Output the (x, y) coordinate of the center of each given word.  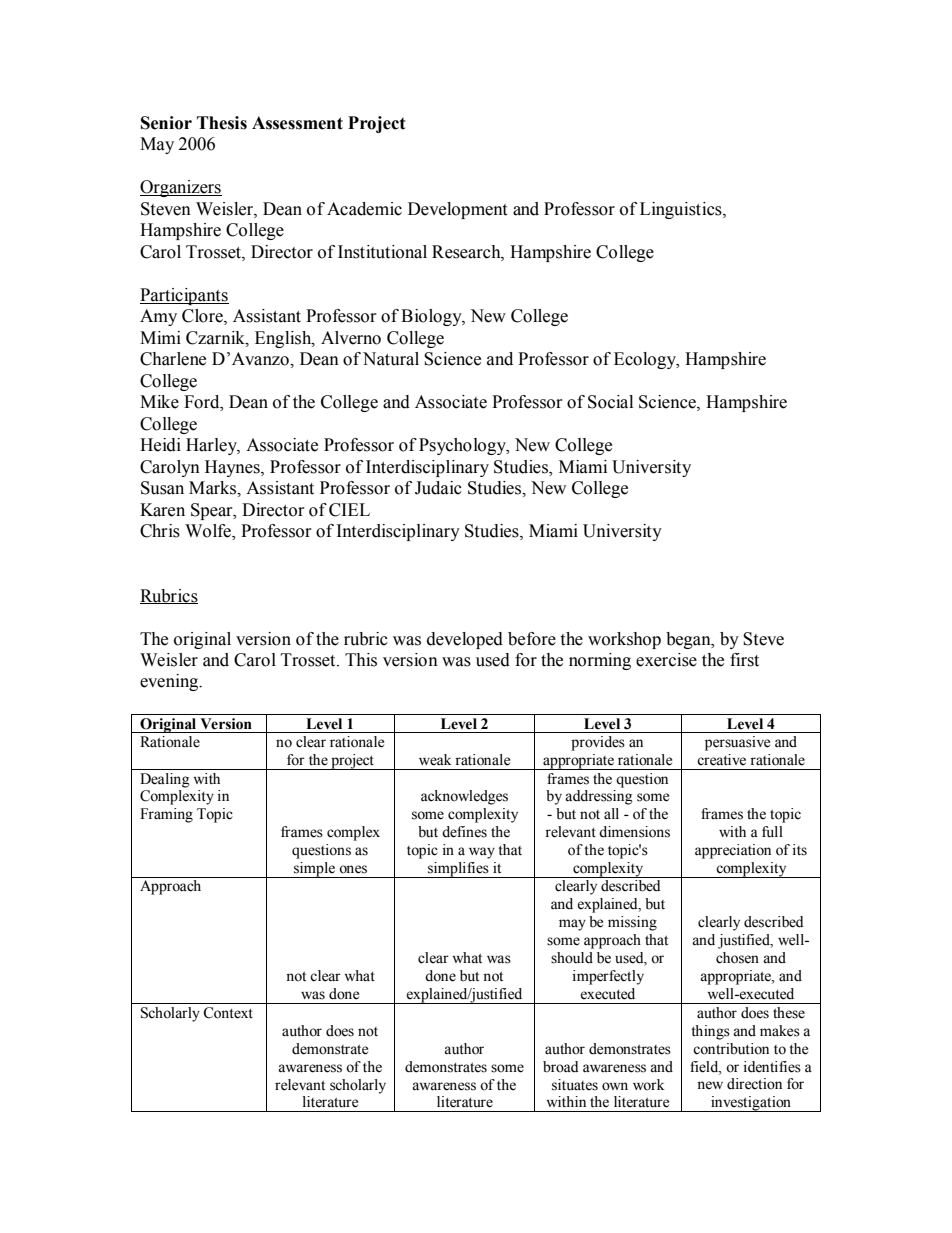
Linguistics (682, 210)
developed (465, 640)
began (689, 640)
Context (228, 1013)
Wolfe (209, 532)
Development (457, 210)
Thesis (222, 123)
